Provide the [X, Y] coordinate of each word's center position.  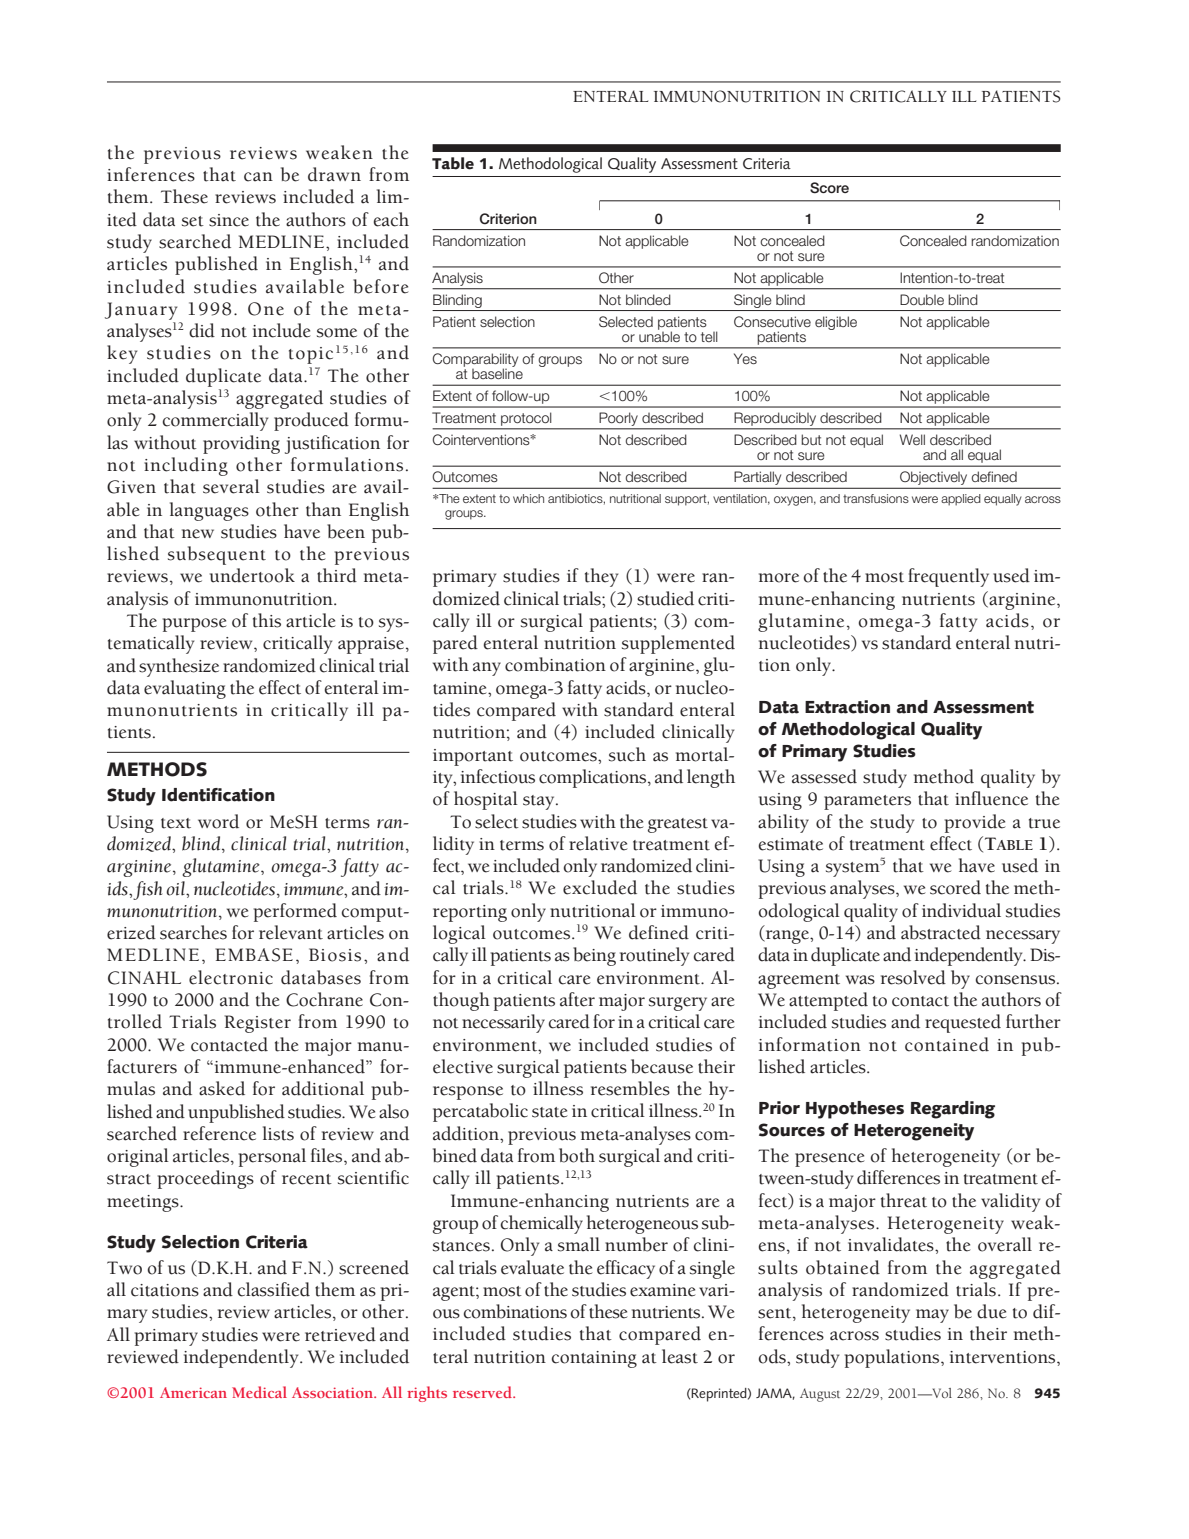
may [932, 1316]
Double [922, 299]
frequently [948, 577]
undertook [252, 575]
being [594, 956]
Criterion [508, 219]
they [601, 577]
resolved [913, 977]
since [229, 220]
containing [594, 1359]
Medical [259, 1392]
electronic [231, 977]
